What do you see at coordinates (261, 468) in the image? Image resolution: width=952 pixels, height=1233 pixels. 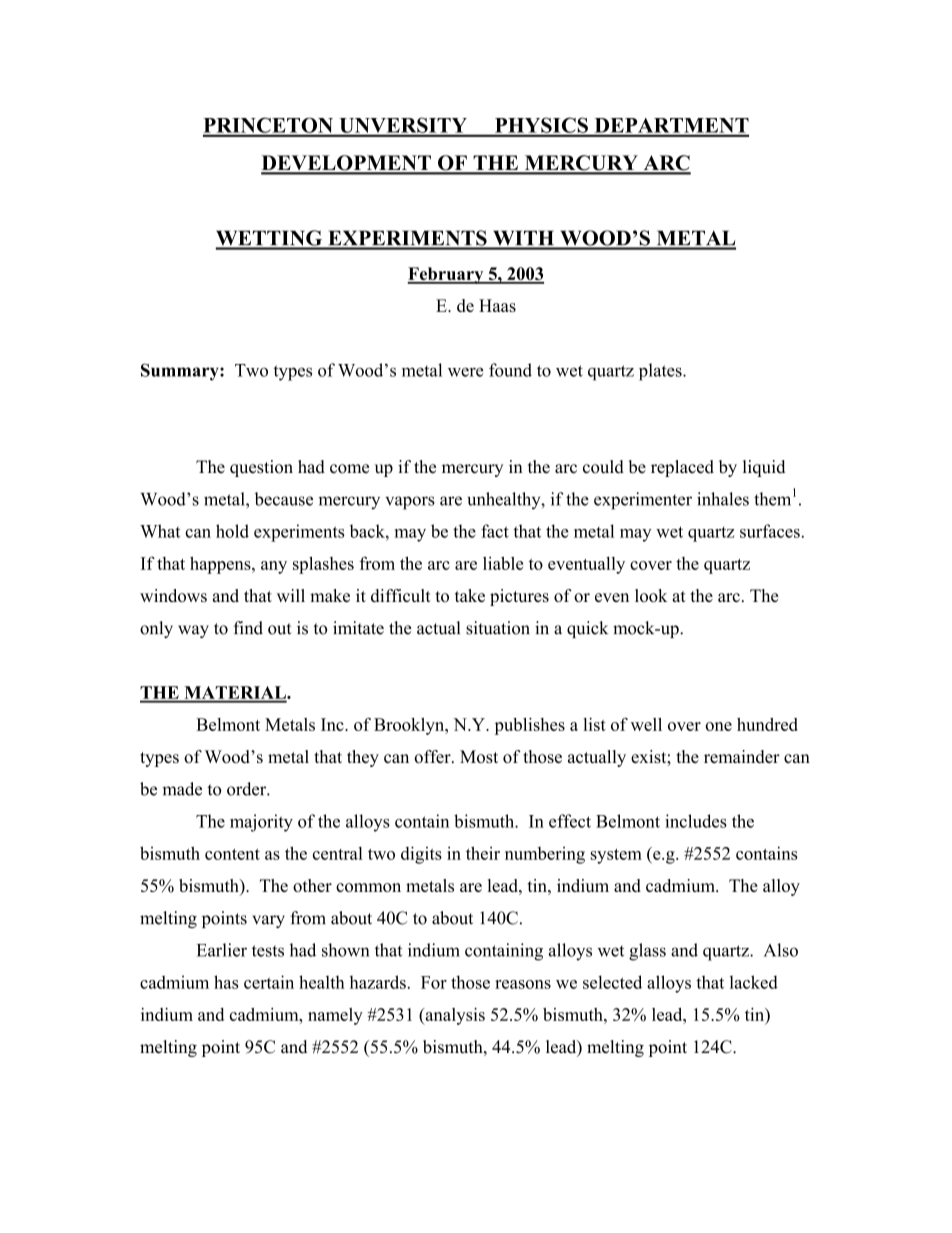 I see `question` at bounding box center [261, 468].
